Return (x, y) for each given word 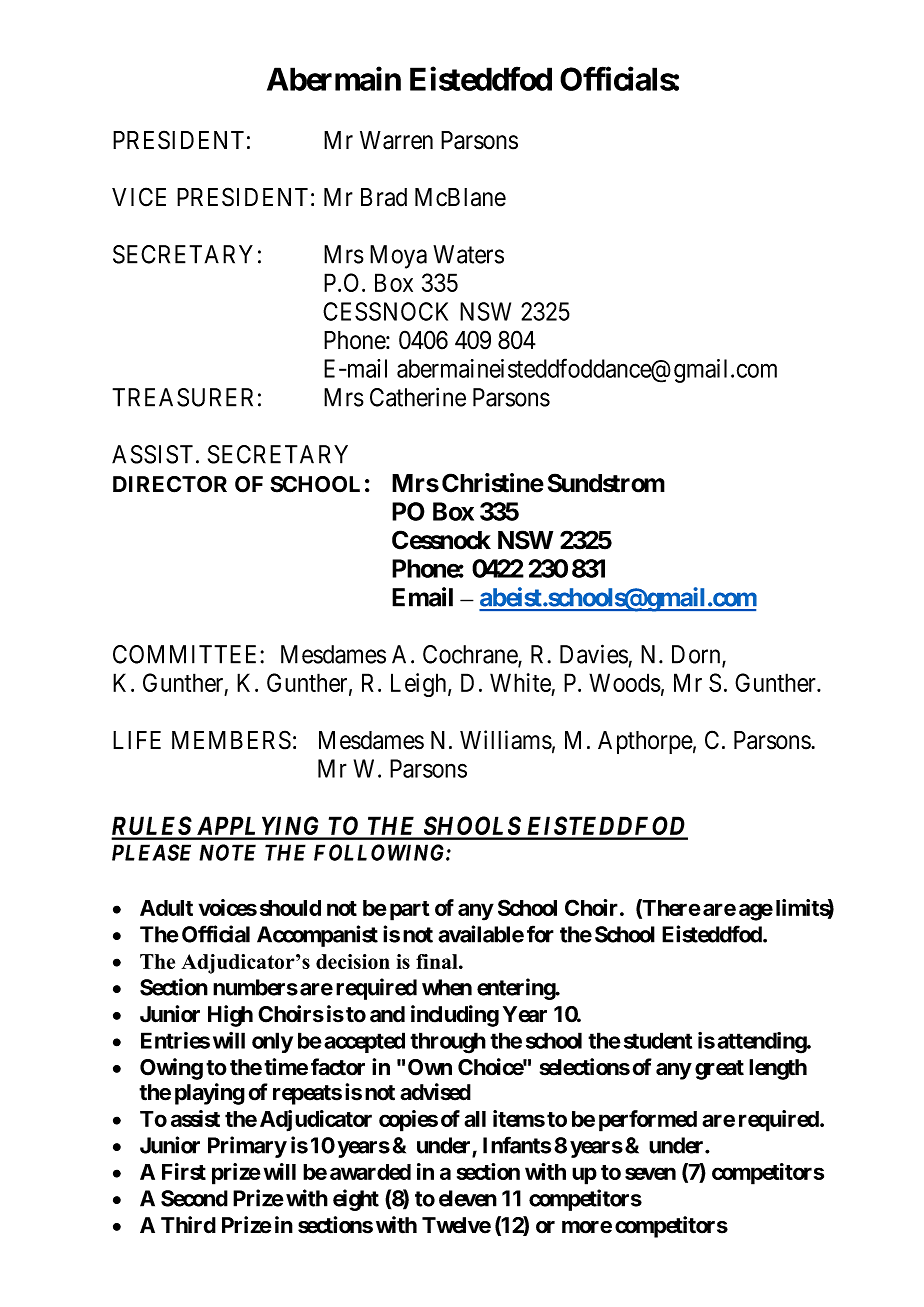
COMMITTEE (187, 654)
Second (194, 1198)
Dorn (697, 655)
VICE (139, 197)
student (658, 1040)
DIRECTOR (170, 484)
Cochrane (471, 655)
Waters (468, 254)
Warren (396, 140)
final (438, 961)
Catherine (418, 397)
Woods (625, 682)
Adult (166, 908)
